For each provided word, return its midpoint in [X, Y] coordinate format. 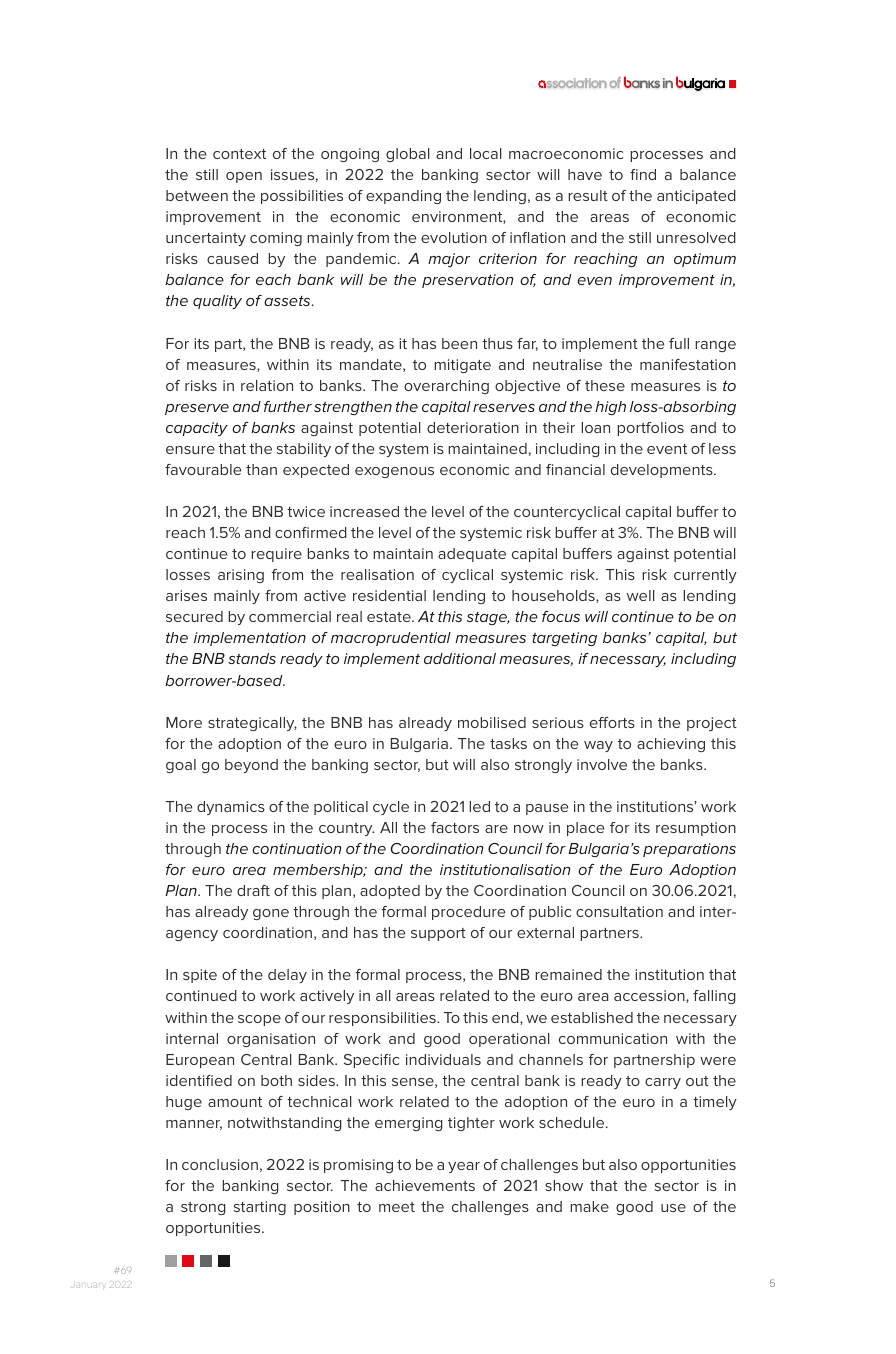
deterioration [473, 427]
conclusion [220, 1164]
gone [271, 914]
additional [460, 658]
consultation [619, 911]
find [643, 174]
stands [252, 658]
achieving [671, 745]
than [261, 469]
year [464, 1167]
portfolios [650, 429]
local [485, 153]
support [438, 934]
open [244, 177]
